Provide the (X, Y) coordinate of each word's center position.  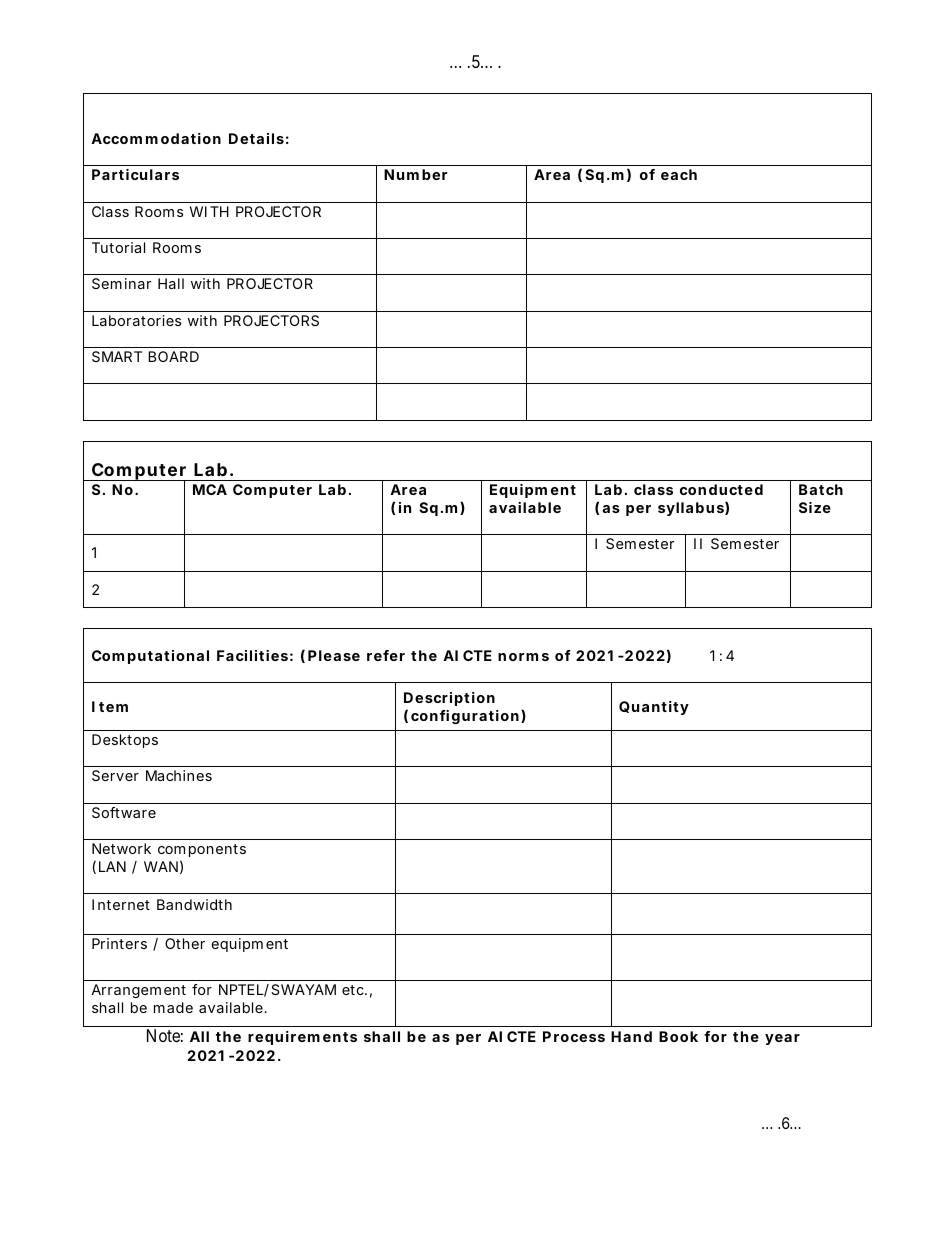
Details (259, 138)
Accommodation (156, 138)
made (173, 1007)
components (202, 850)
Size (815, 507)
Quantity (654, 708)
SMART (117, 356)
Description (449, 699)
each (679, 174)
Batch (821, 489)
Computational (150, 657)
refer (386, 655)
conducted (721, 489)
